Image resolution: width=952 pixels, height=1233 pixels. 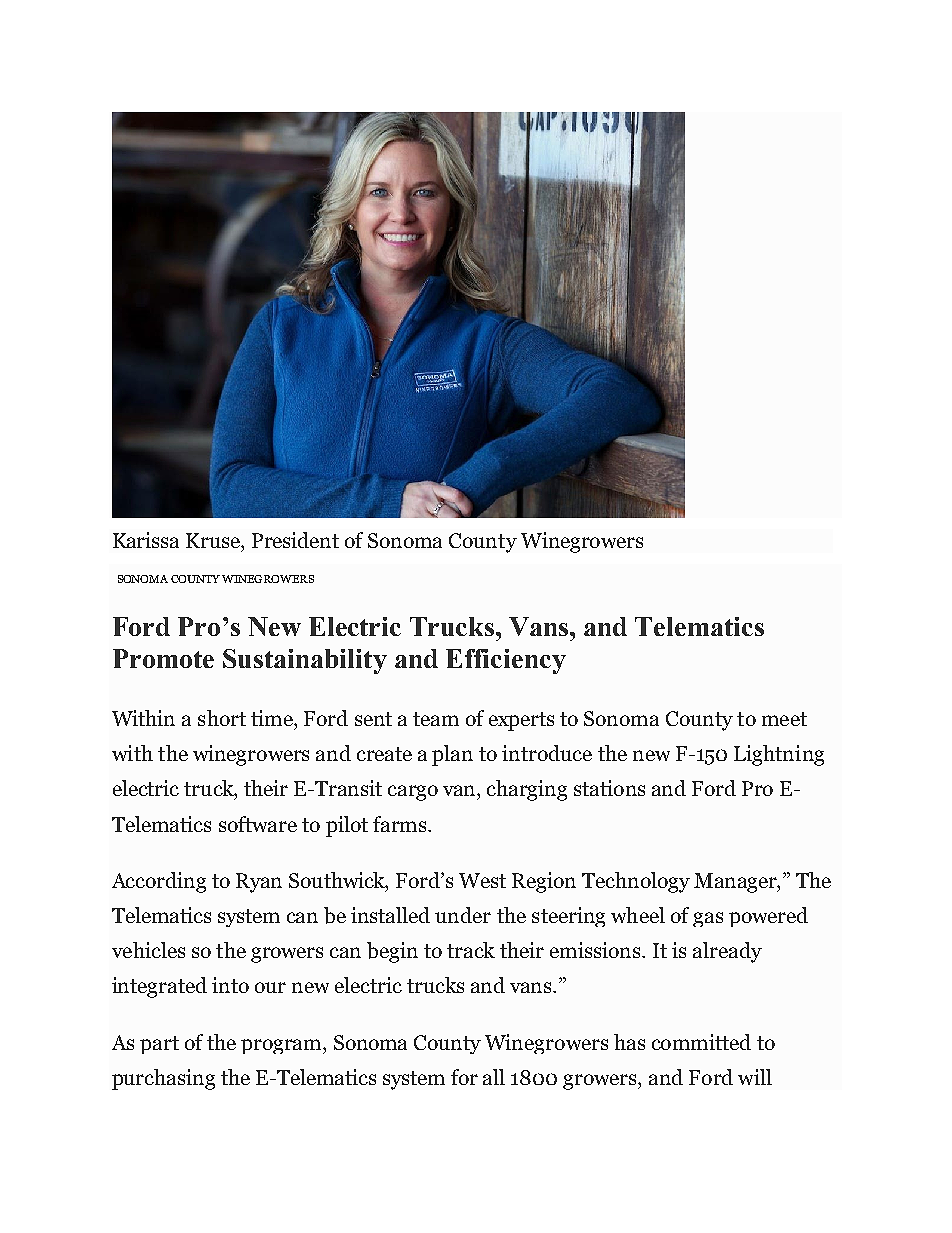 I want to click on Efficiency, so click(x=506, y=661).
